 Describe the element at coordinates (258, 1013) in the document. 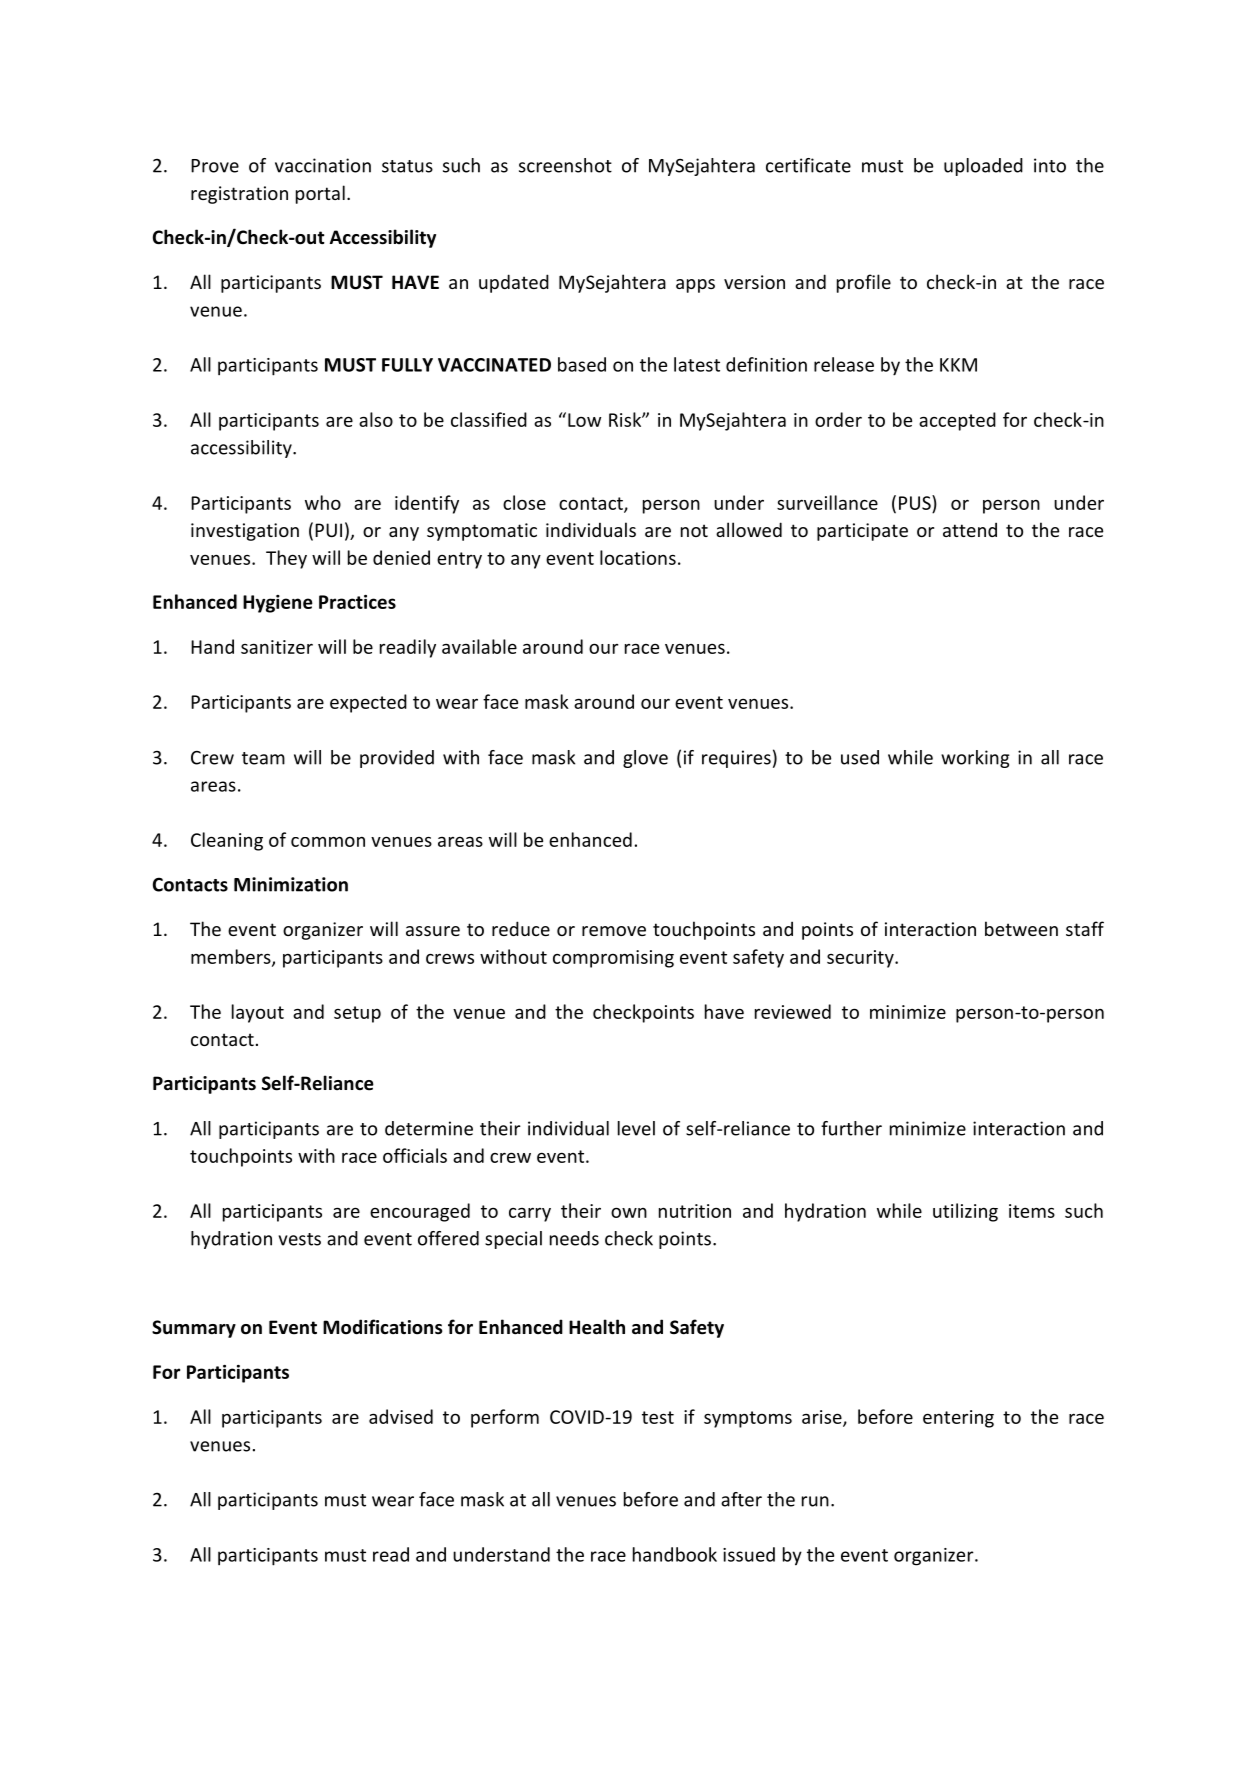

I see `layout` at that location.
